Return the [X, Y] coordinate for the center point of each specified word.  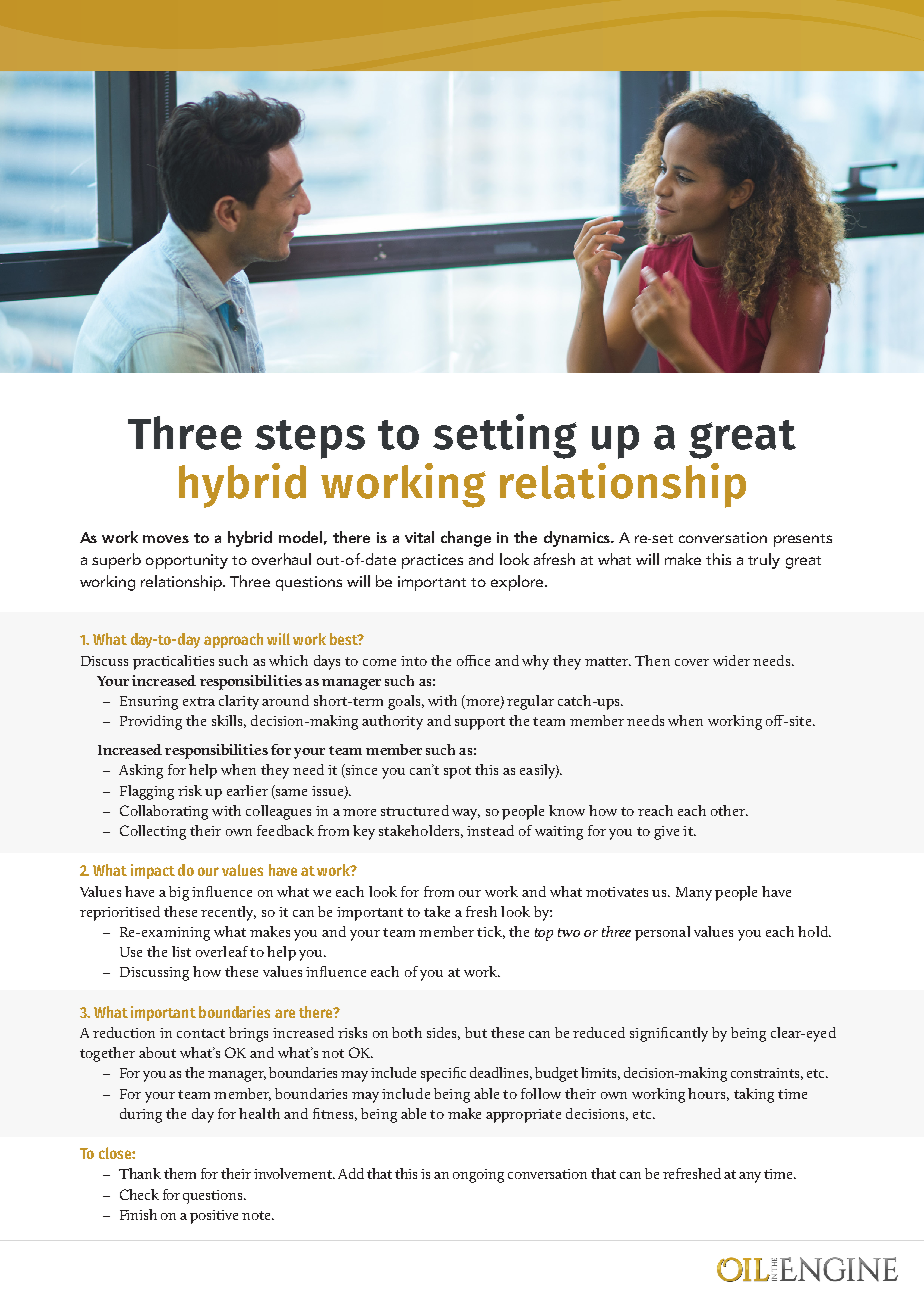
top [544, 934]
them [180, 1173]
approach [233, 640]
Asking [141, 771]
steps [310, 439]
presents [803, 540]
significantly [669, 1034]
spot [457, 772]
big [179, 893]
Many [694, 894]
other [729, 810]
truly [764, 561]
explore [518, 583]
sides [443, 1033]
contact [201, 1033]
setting [505, 436]
